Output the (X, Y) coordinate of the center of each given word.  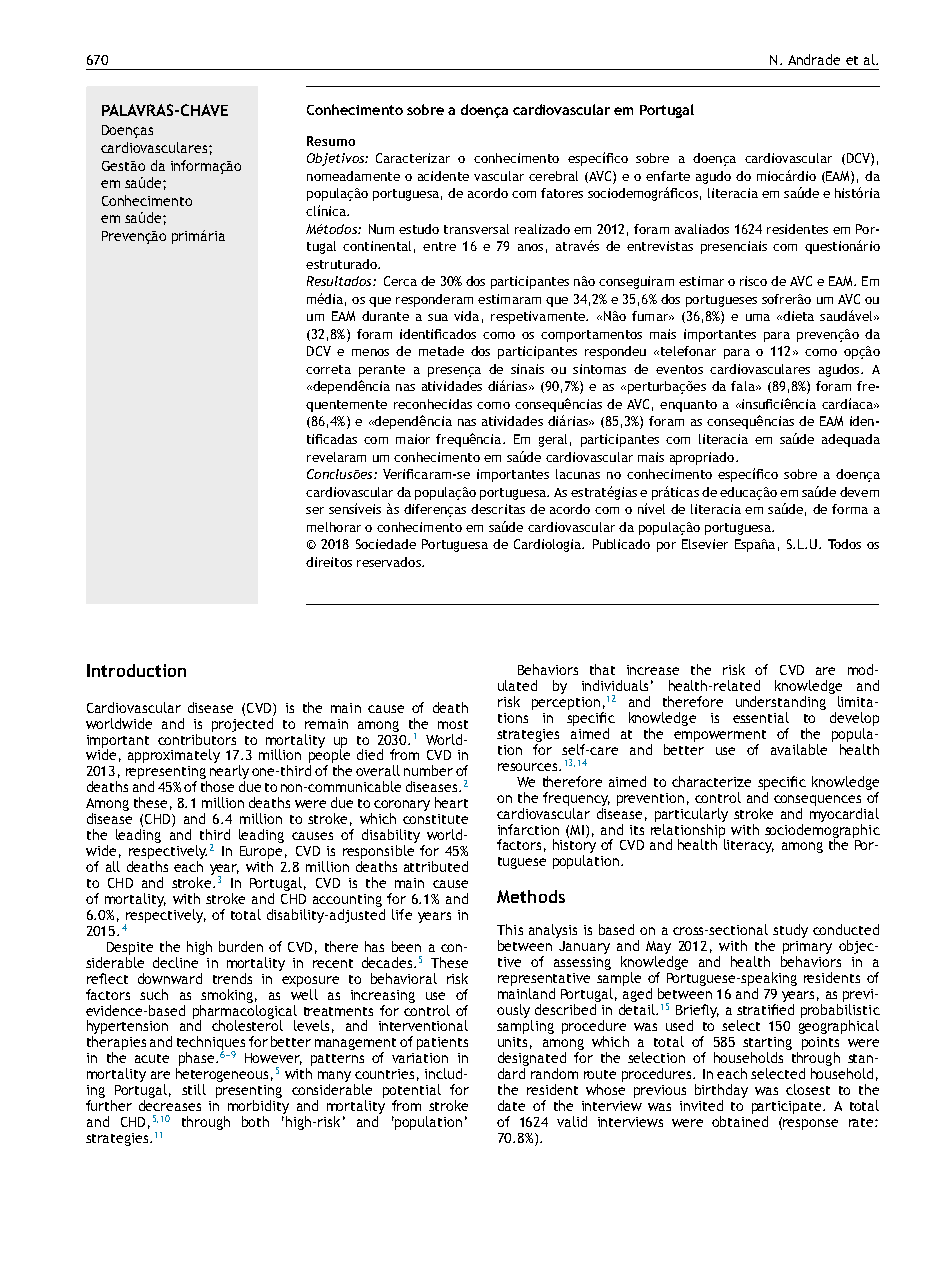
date (511, 1105)
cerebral (553, 176)
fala (744, 386)
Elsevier (705, 544)
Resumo (331, 141)
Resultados (340, 281)
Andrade (814, 59)
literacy (749, 846)
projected (242, 725)
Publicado (621, 544)
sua (438, 317)
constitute (435, 819)
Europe (261, 854)
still (194, 1089)
